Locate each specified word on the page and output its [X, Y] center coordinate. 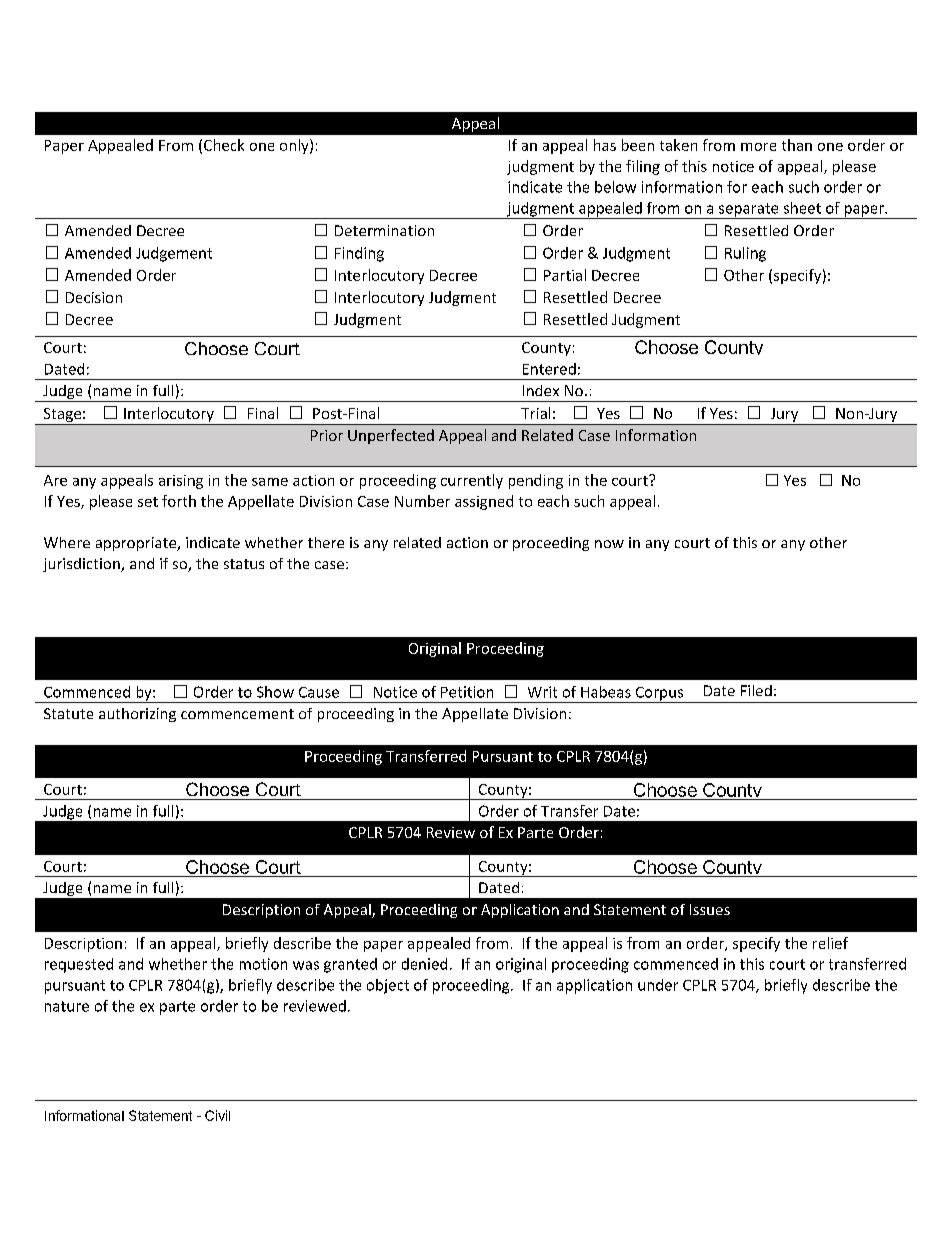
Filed [756, 690]
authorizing [137, 715]
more [758, 147]
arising [181, 482]
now [609, 544]
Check [224, 145]
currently [472, 481]
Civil [217, 1115]
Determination [384, 230]
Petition [467, 692]
